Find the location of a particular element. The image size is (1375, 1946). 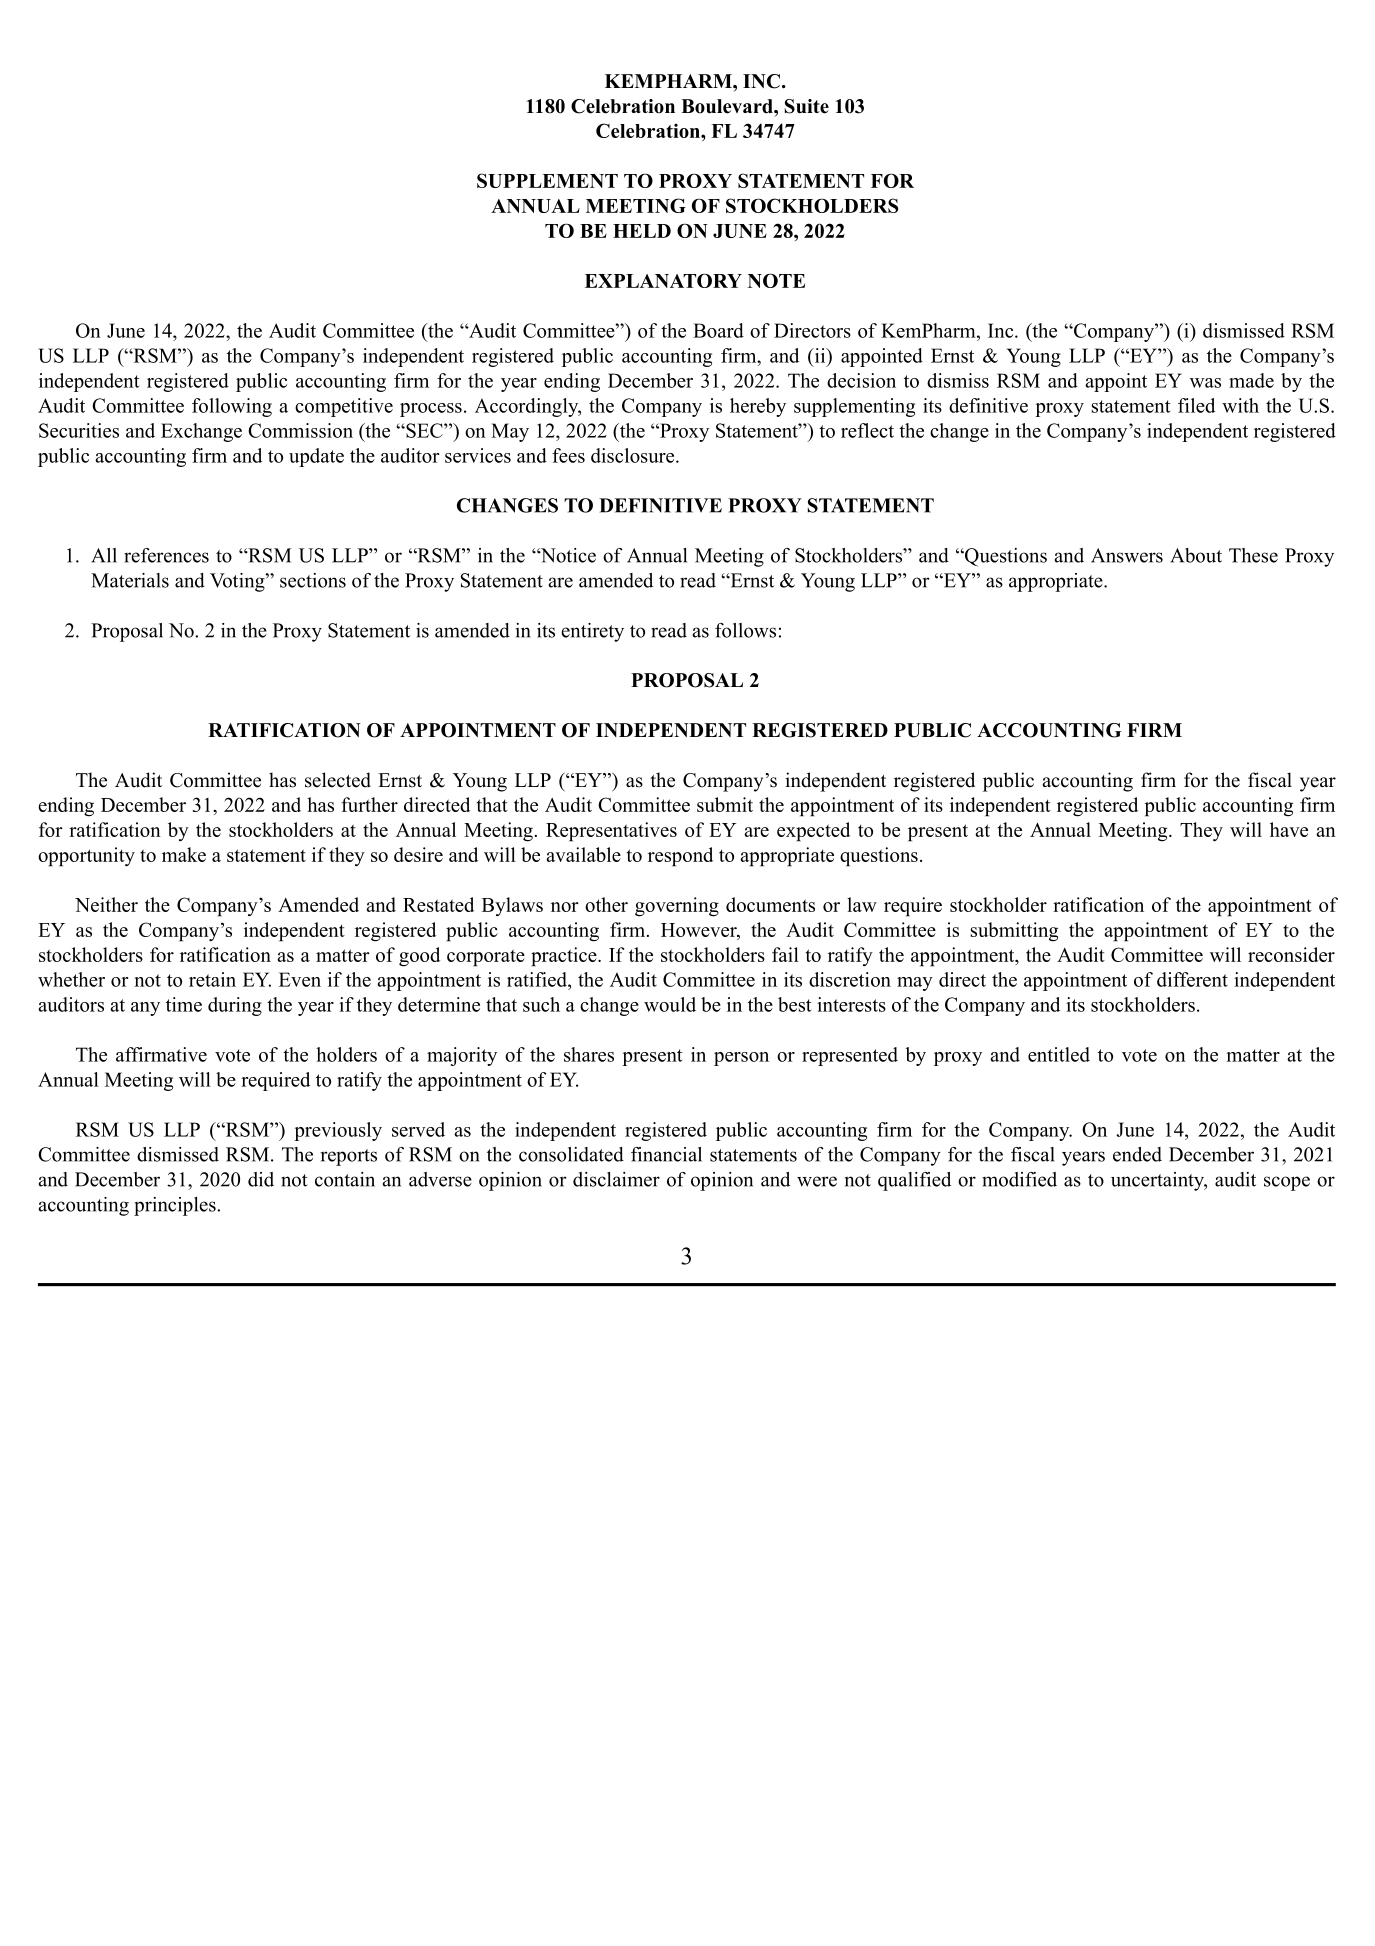

update is located at coordinates (316, 457).
